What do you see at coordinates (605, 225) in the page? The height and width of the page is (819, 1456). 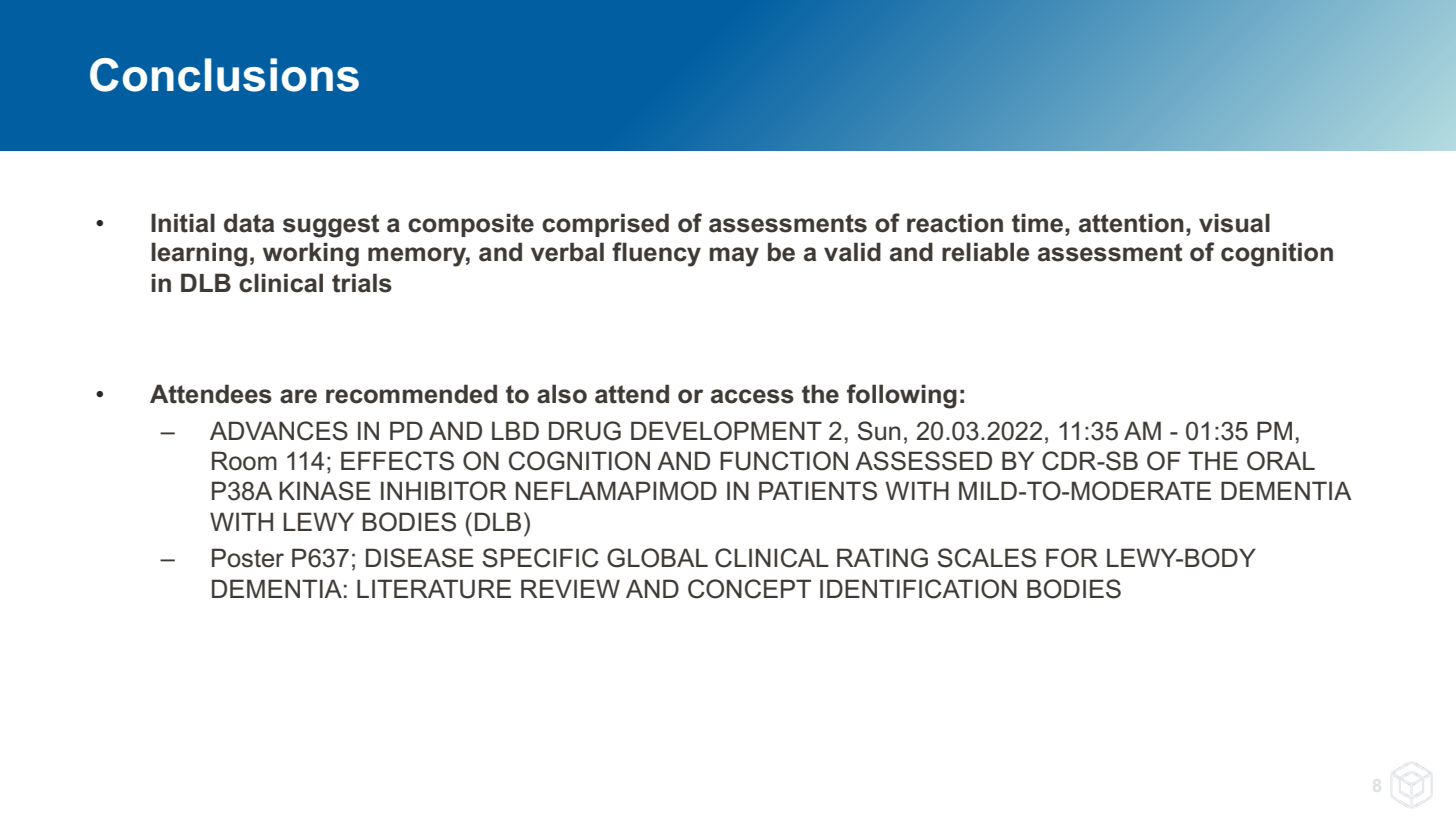 I see `comprised` at bounding box center [605, 225].
